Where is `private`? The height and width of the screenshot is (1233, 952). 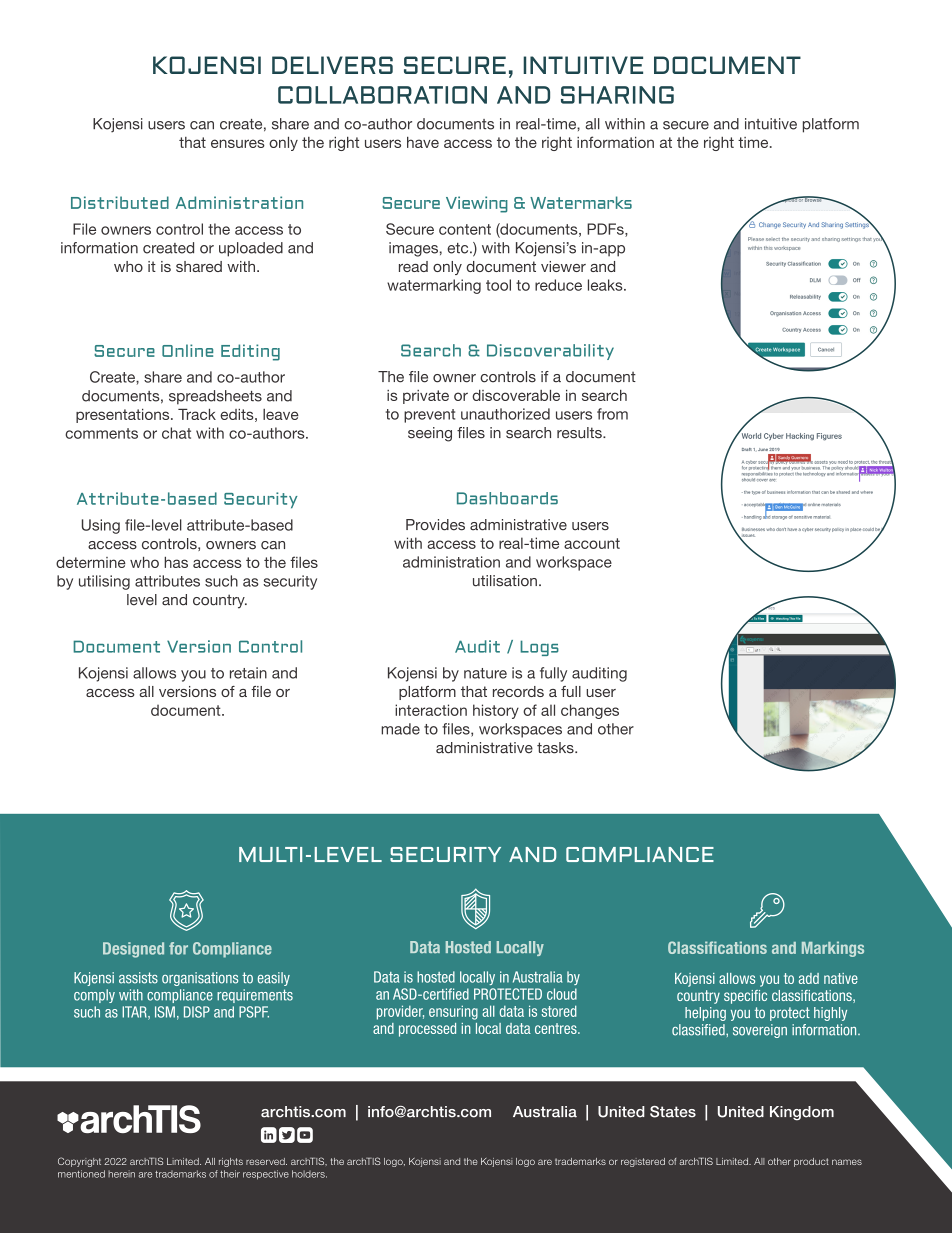
private is located at coordinates (426, 397).
